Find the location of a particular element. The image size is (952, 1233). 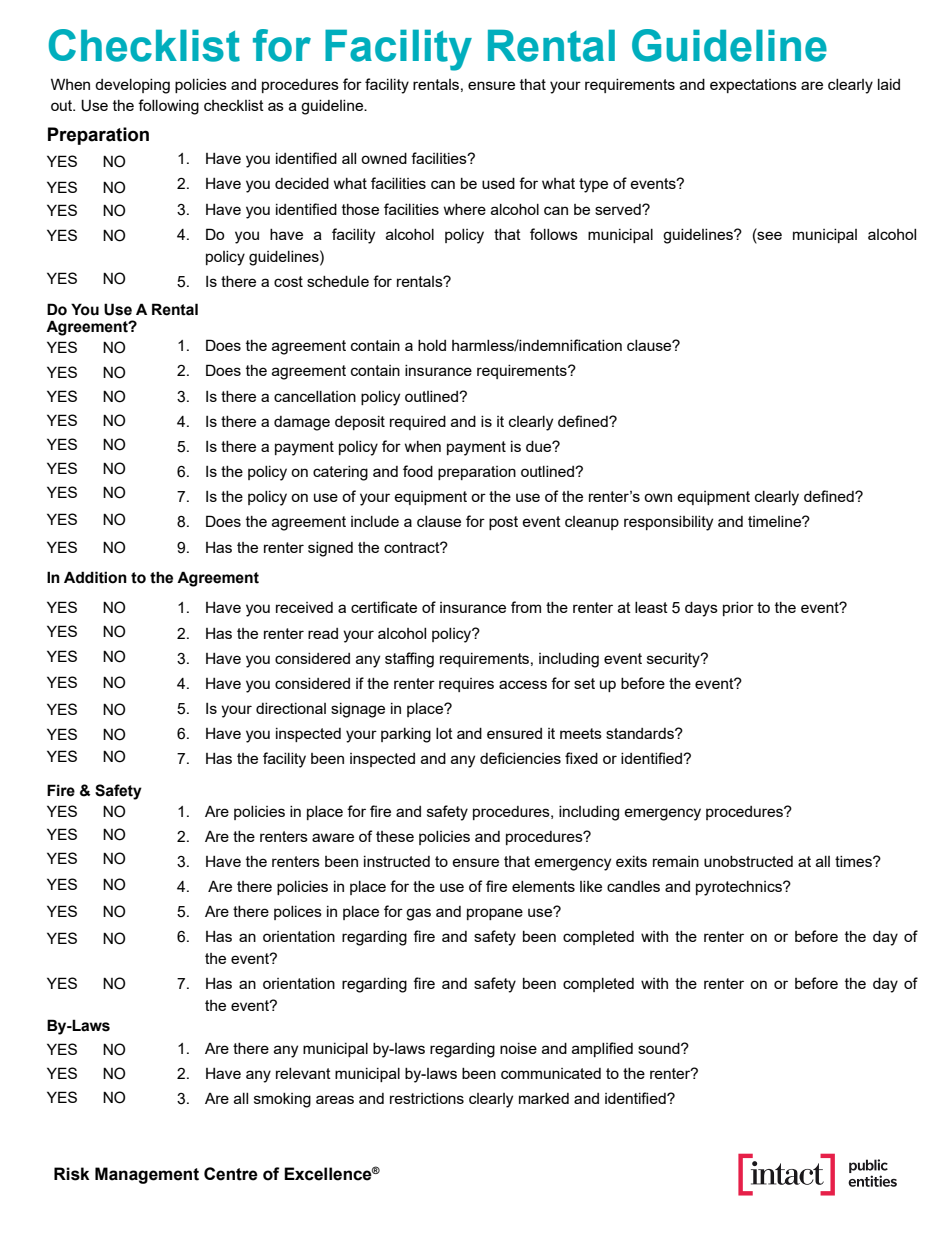

prior is located at coordinates (738, 609).
